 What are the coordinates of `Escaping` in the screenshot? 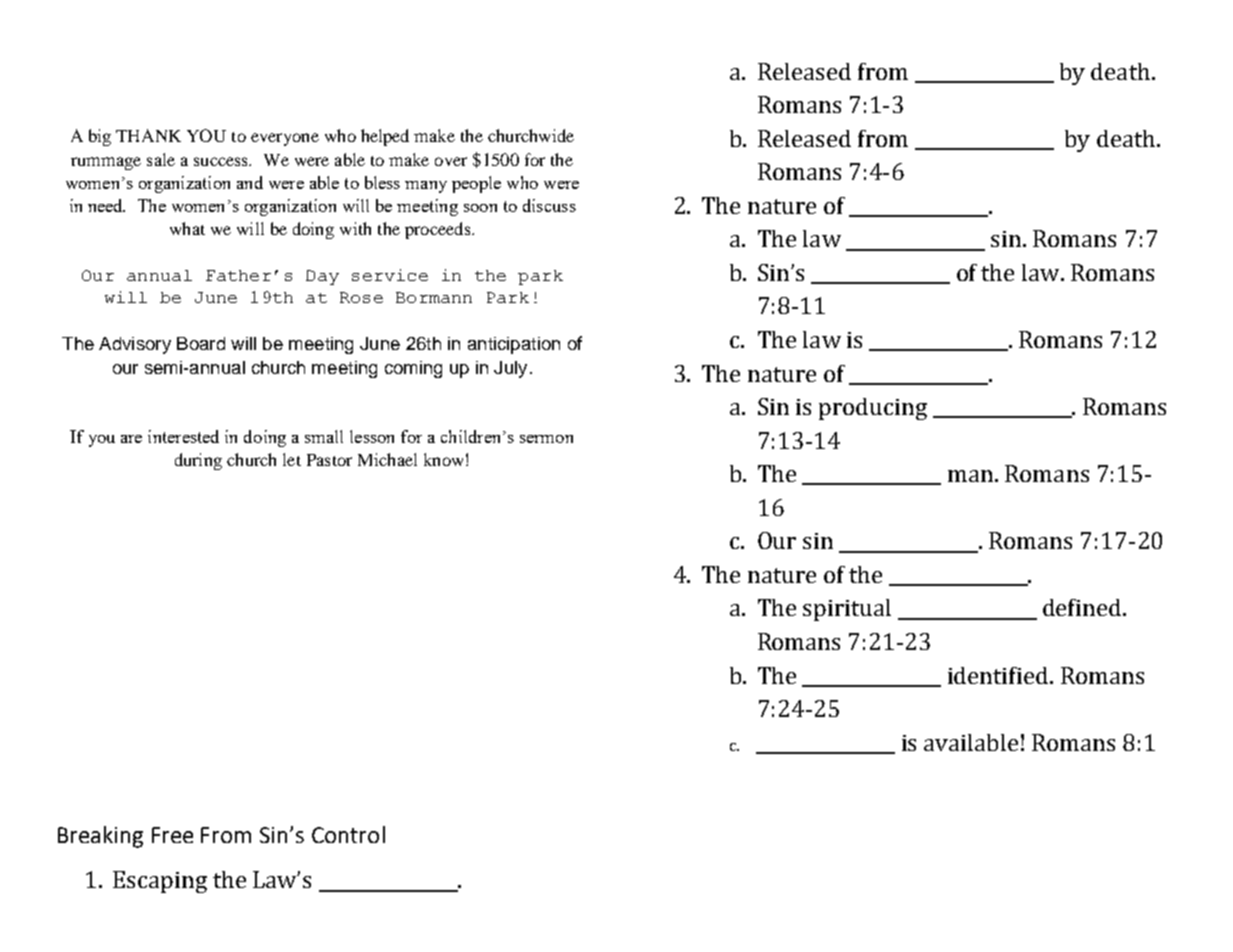 It's located at (160, 882).
